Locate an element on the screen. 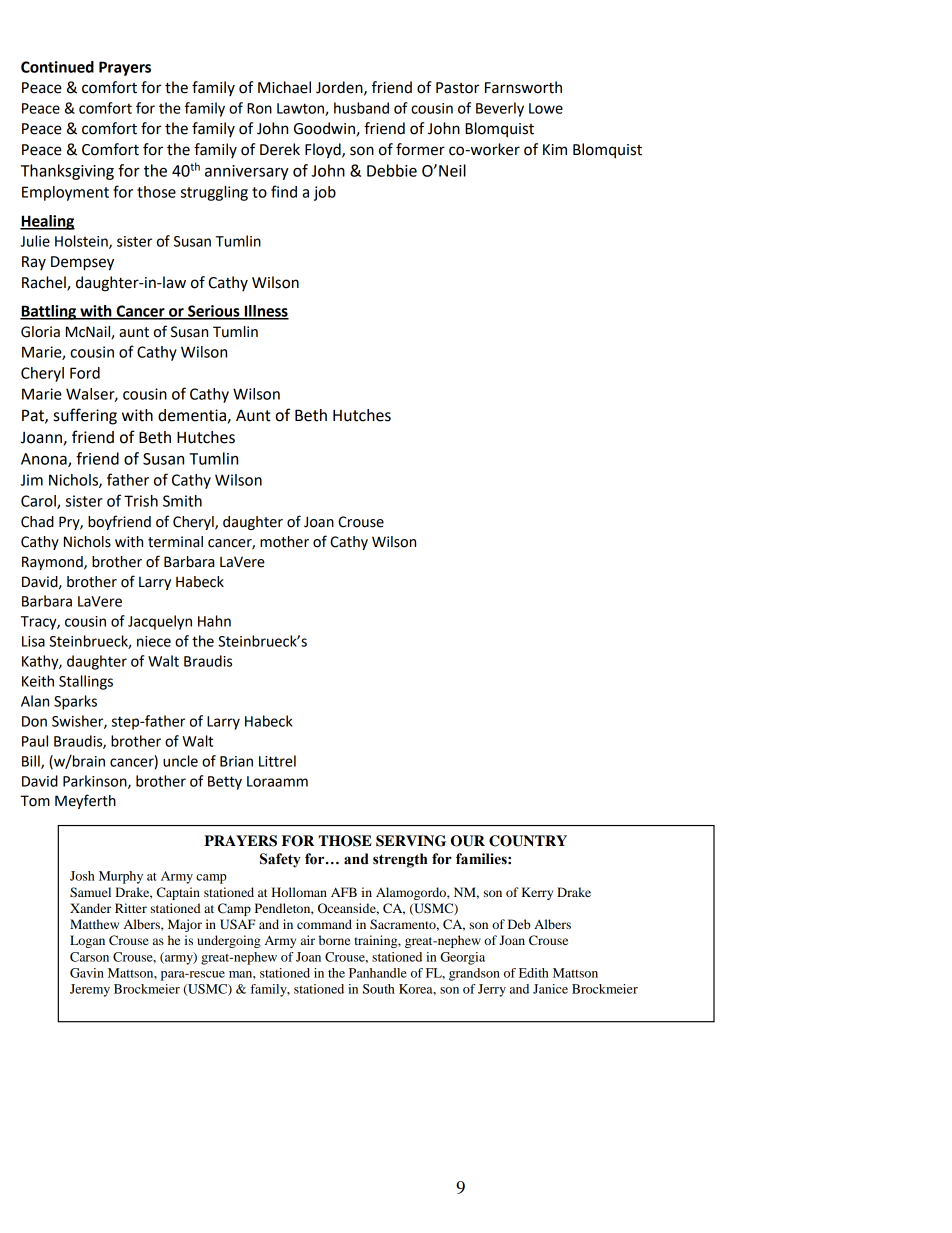  Stallings is located at coordinates (86, 682).
